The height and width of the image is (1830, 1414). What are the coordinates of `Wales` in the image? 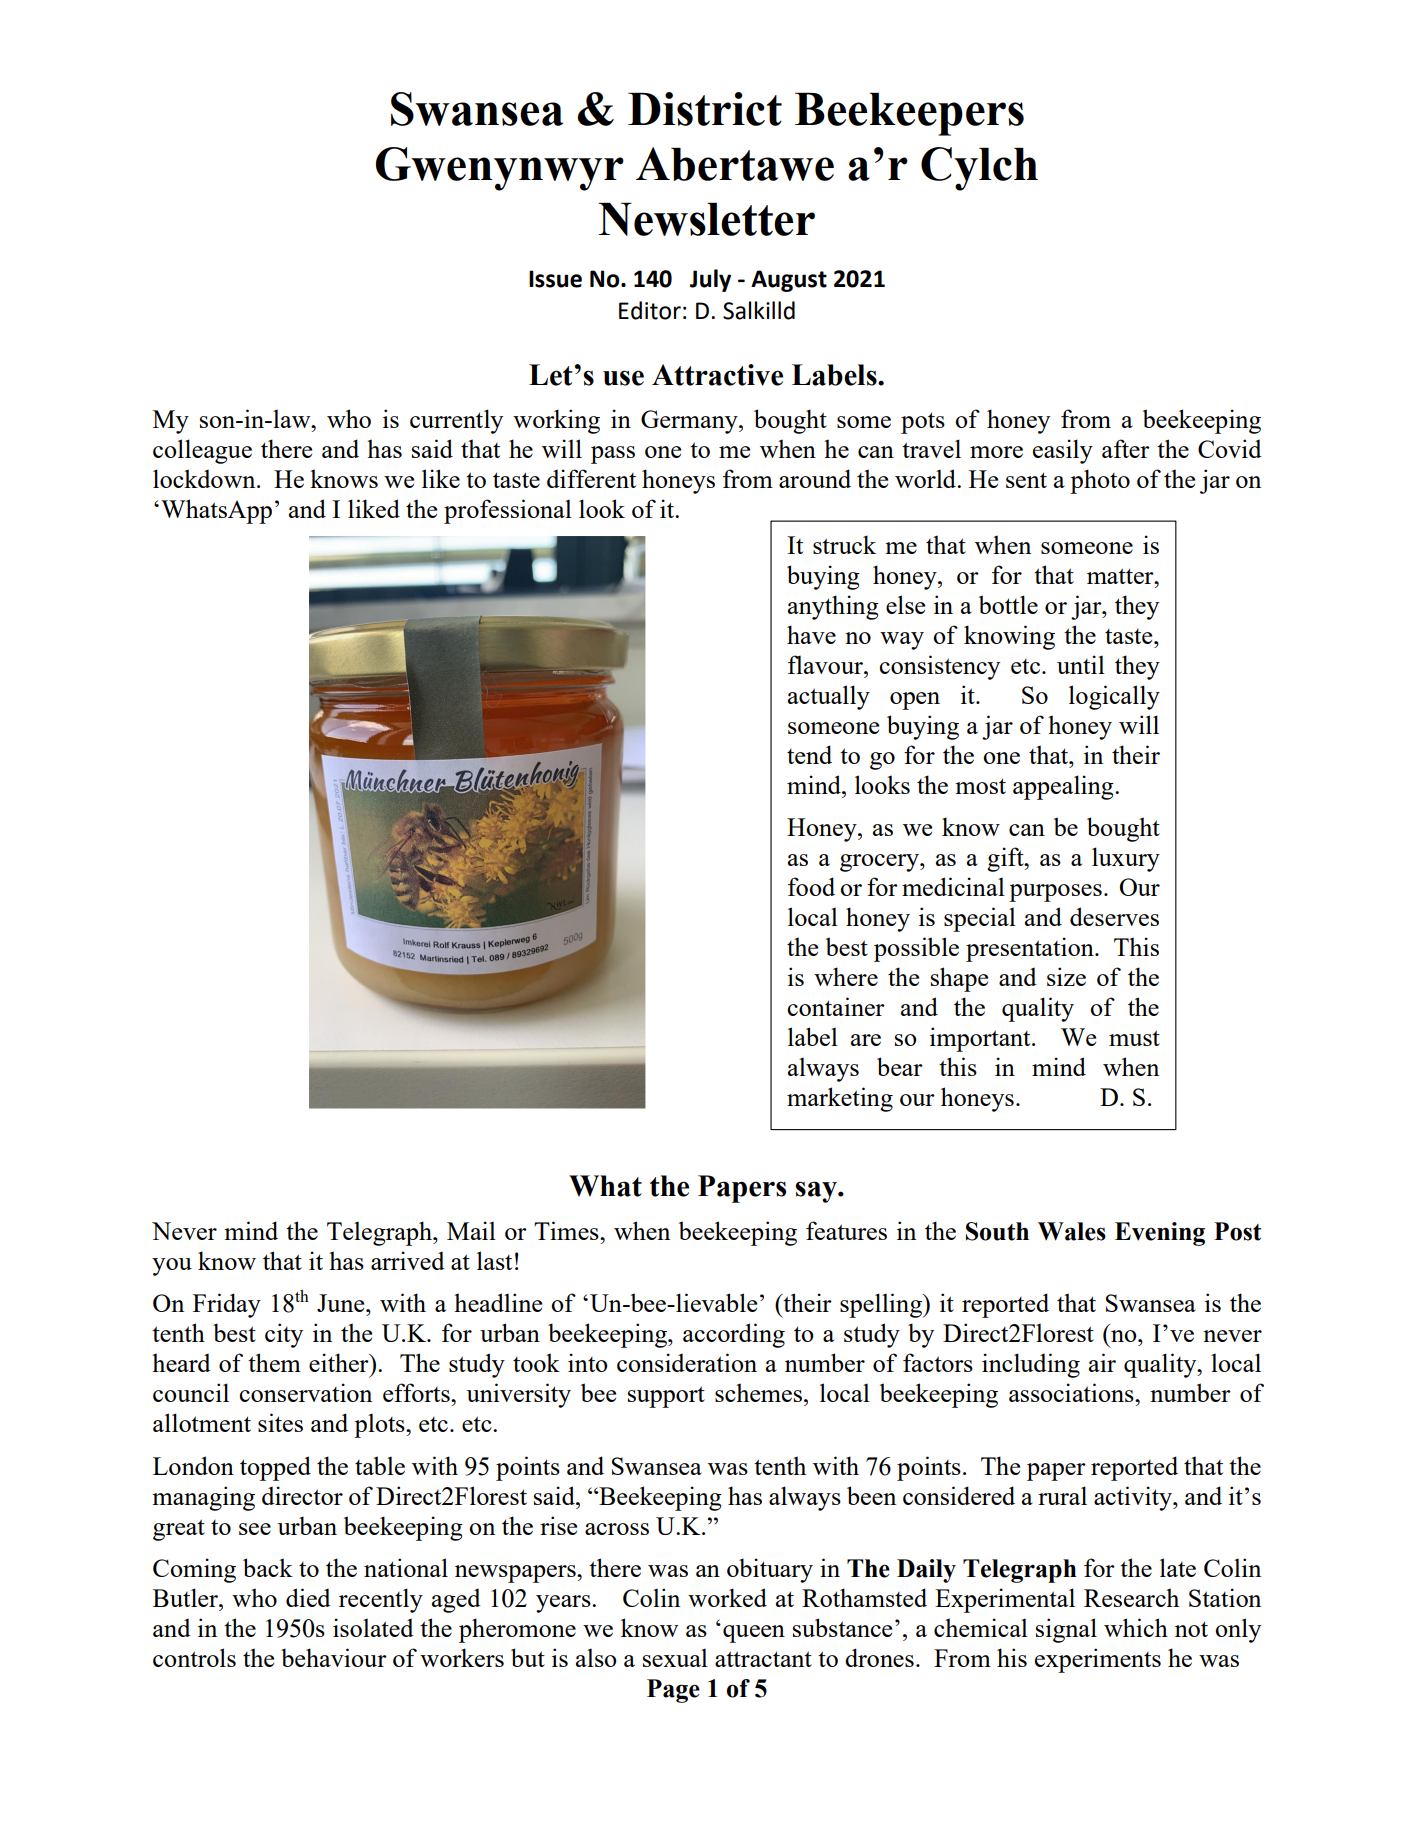 It's located at (1072, 1231).
